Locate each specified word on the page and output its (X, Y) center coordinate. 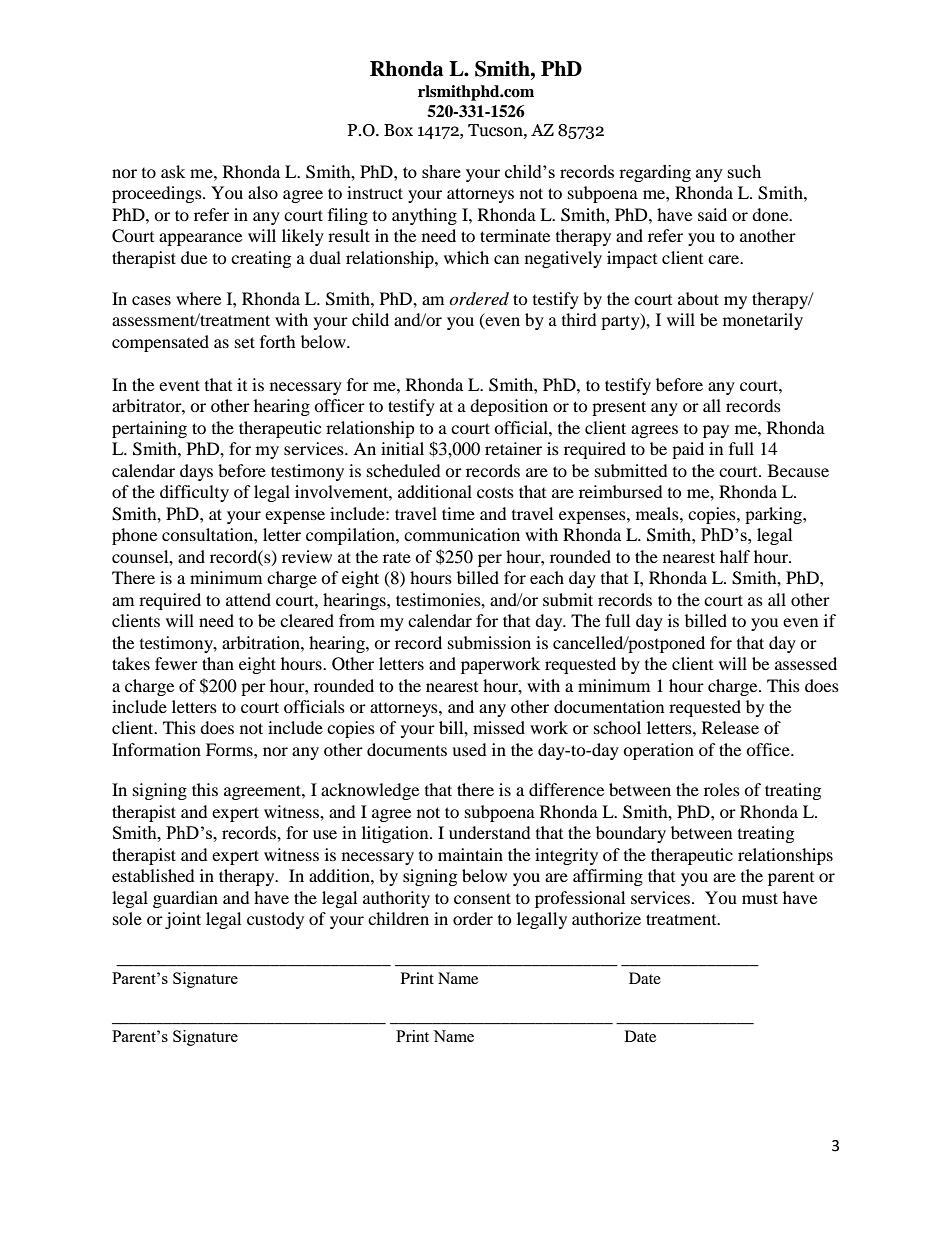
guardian (185, 899)
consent (482, 898)
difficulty (194, 493)
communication (462, 534)
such (744, 171)
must (760, 898)
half (735, 556)
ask (173, 171)
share (441, 171)
